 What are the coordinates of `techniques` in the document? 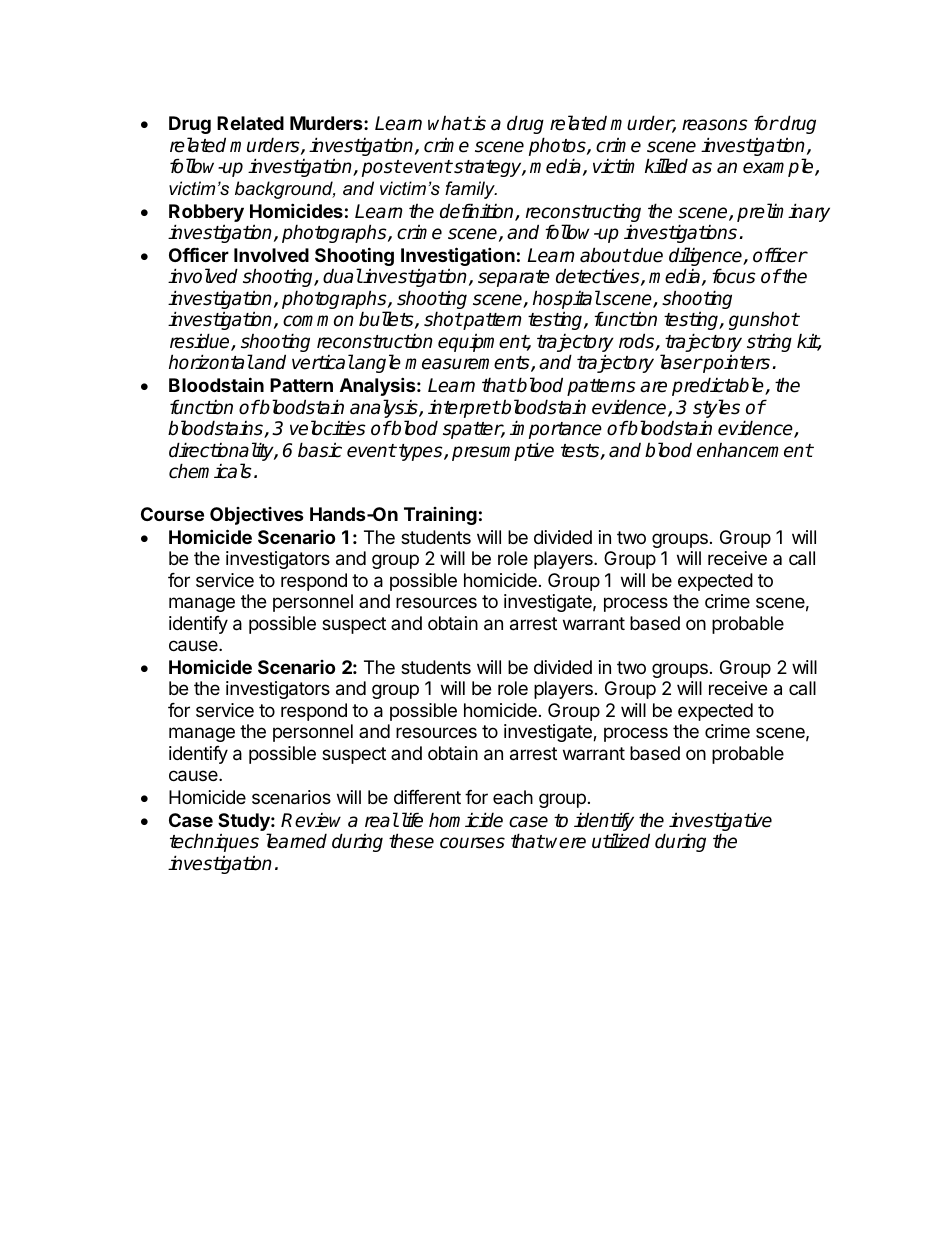 It's located at (214, 842).
